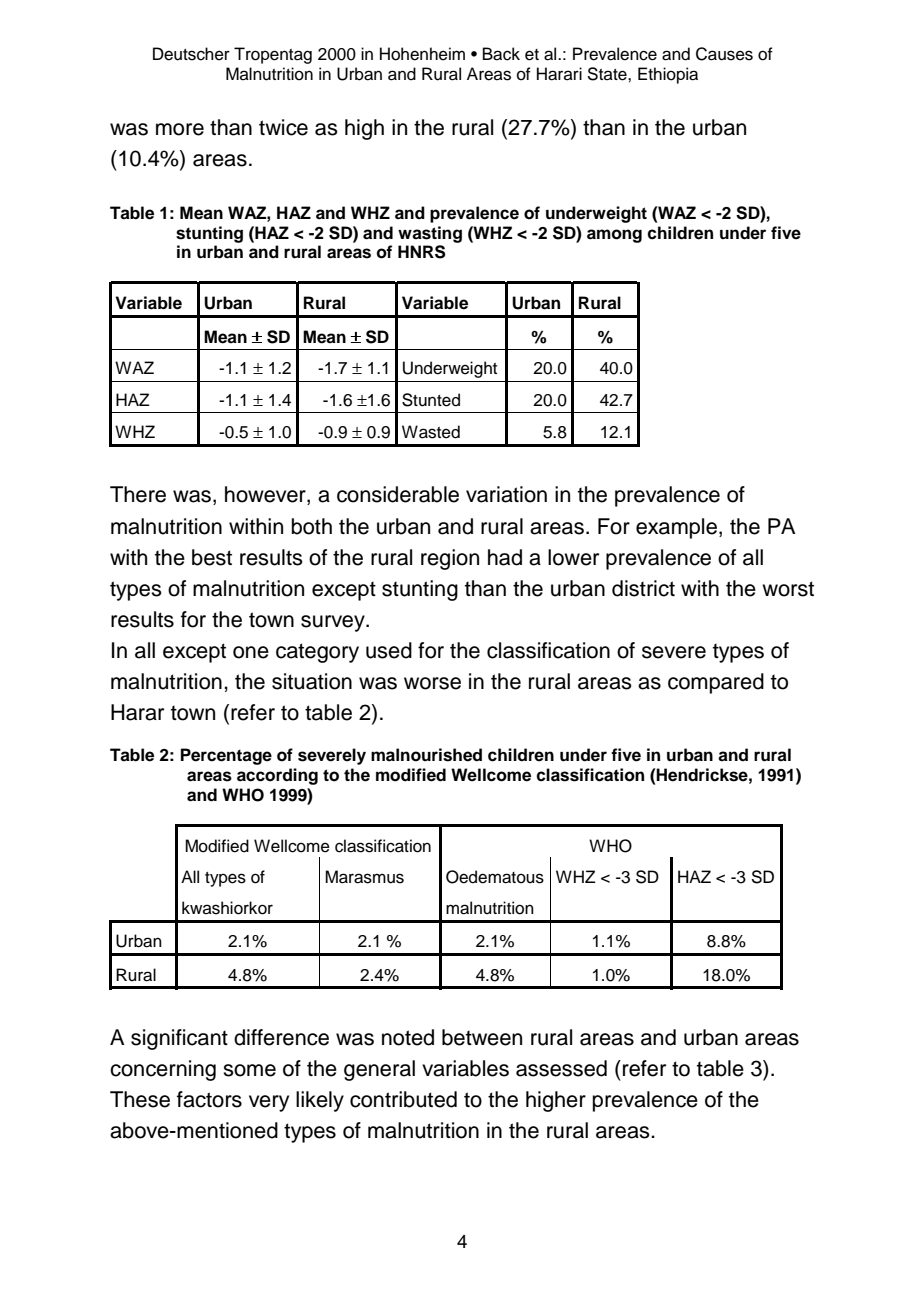 This document has width=924, height=1308. Describe the element at coordinates (450, 559) in the document. I see `region` at that location.
